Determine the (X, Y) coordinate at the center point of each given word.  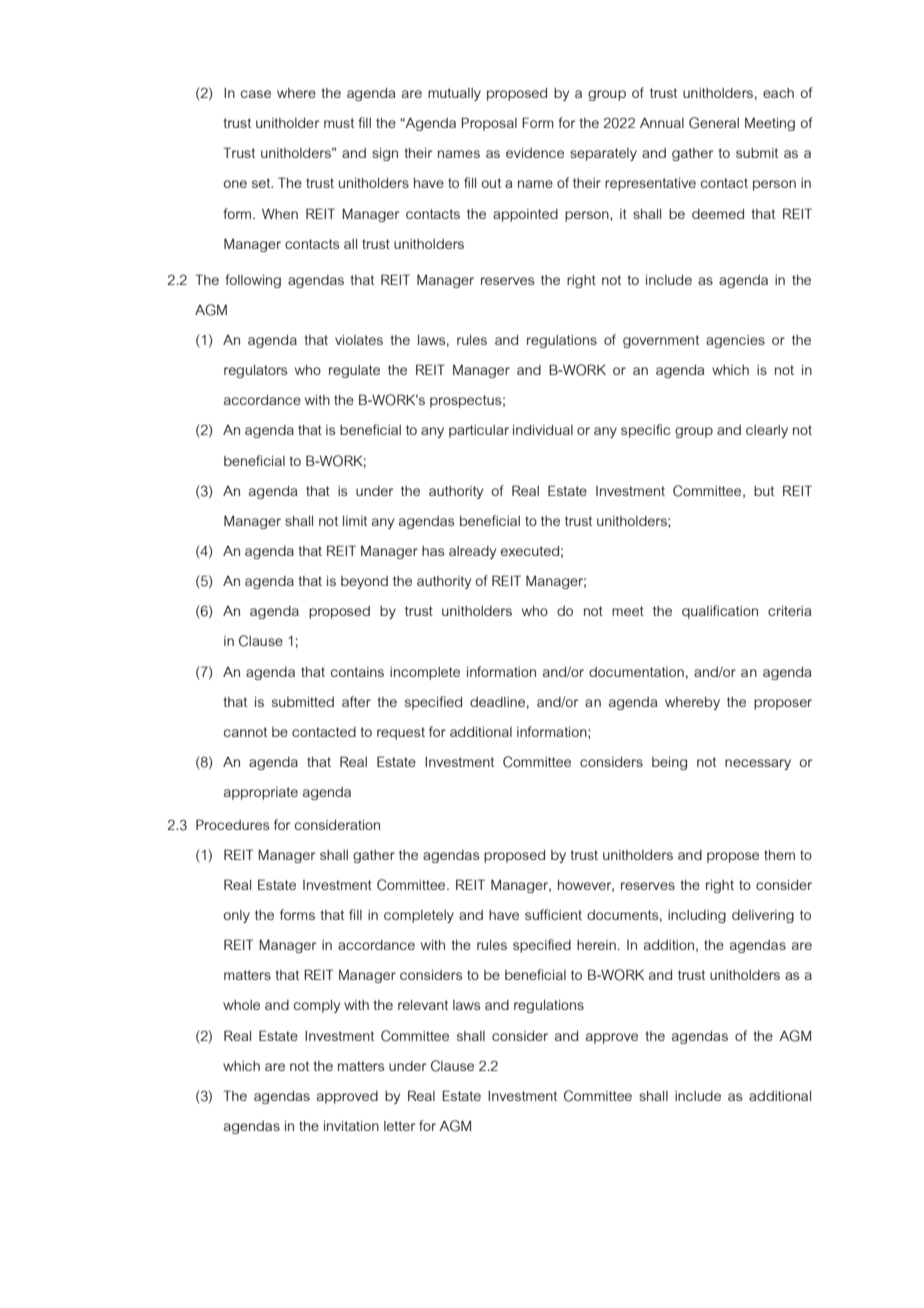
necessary (758, 764)
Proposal (489, 124)
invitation (351, 1126)
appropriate (261, 793)
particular (479, 431)
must (339, 123)
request (401, 733)
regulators (255, 371)
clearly (767, 431)
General (714, 123)
